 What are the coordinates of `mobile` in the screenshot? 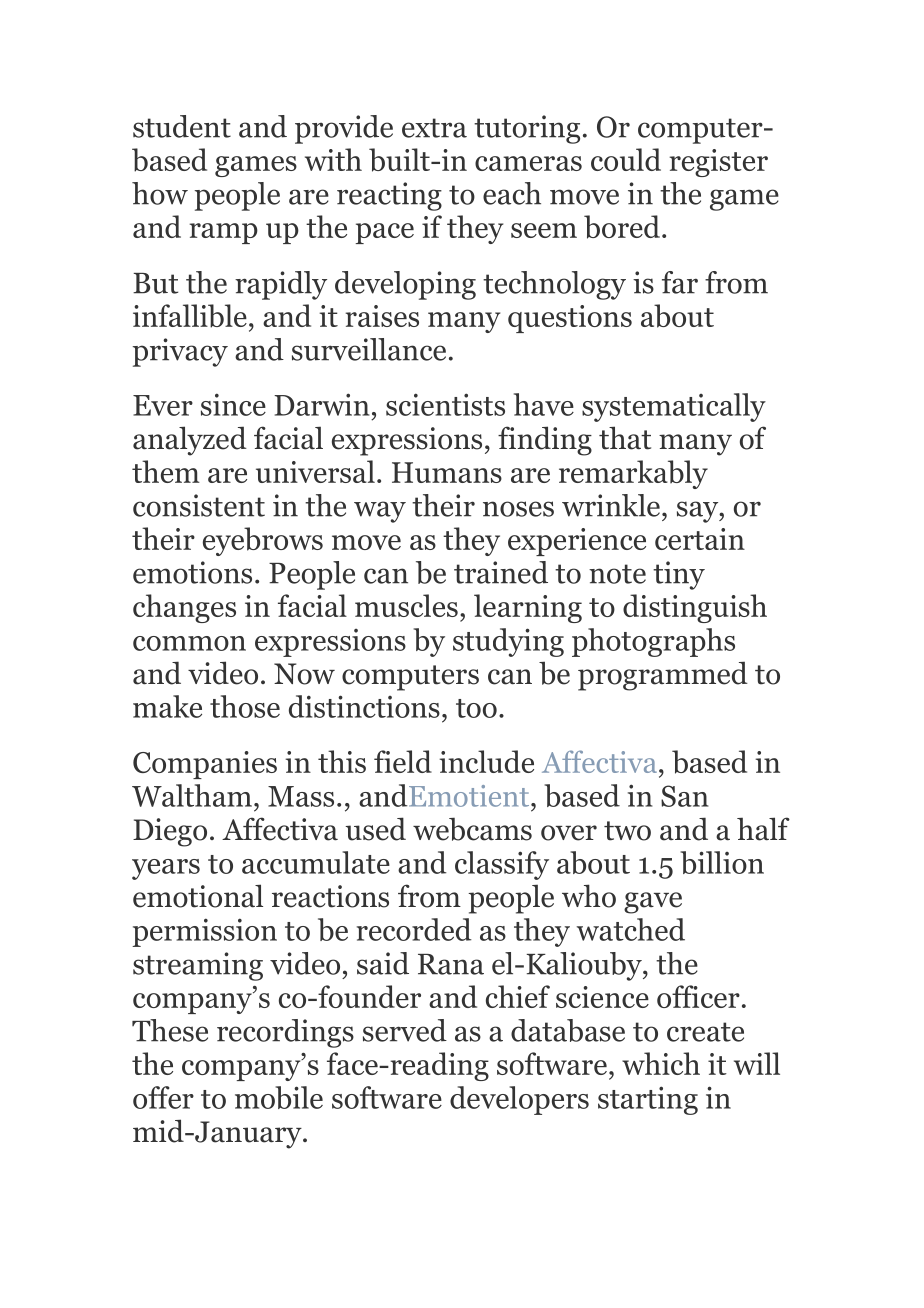 It's located at (279, 1097).
